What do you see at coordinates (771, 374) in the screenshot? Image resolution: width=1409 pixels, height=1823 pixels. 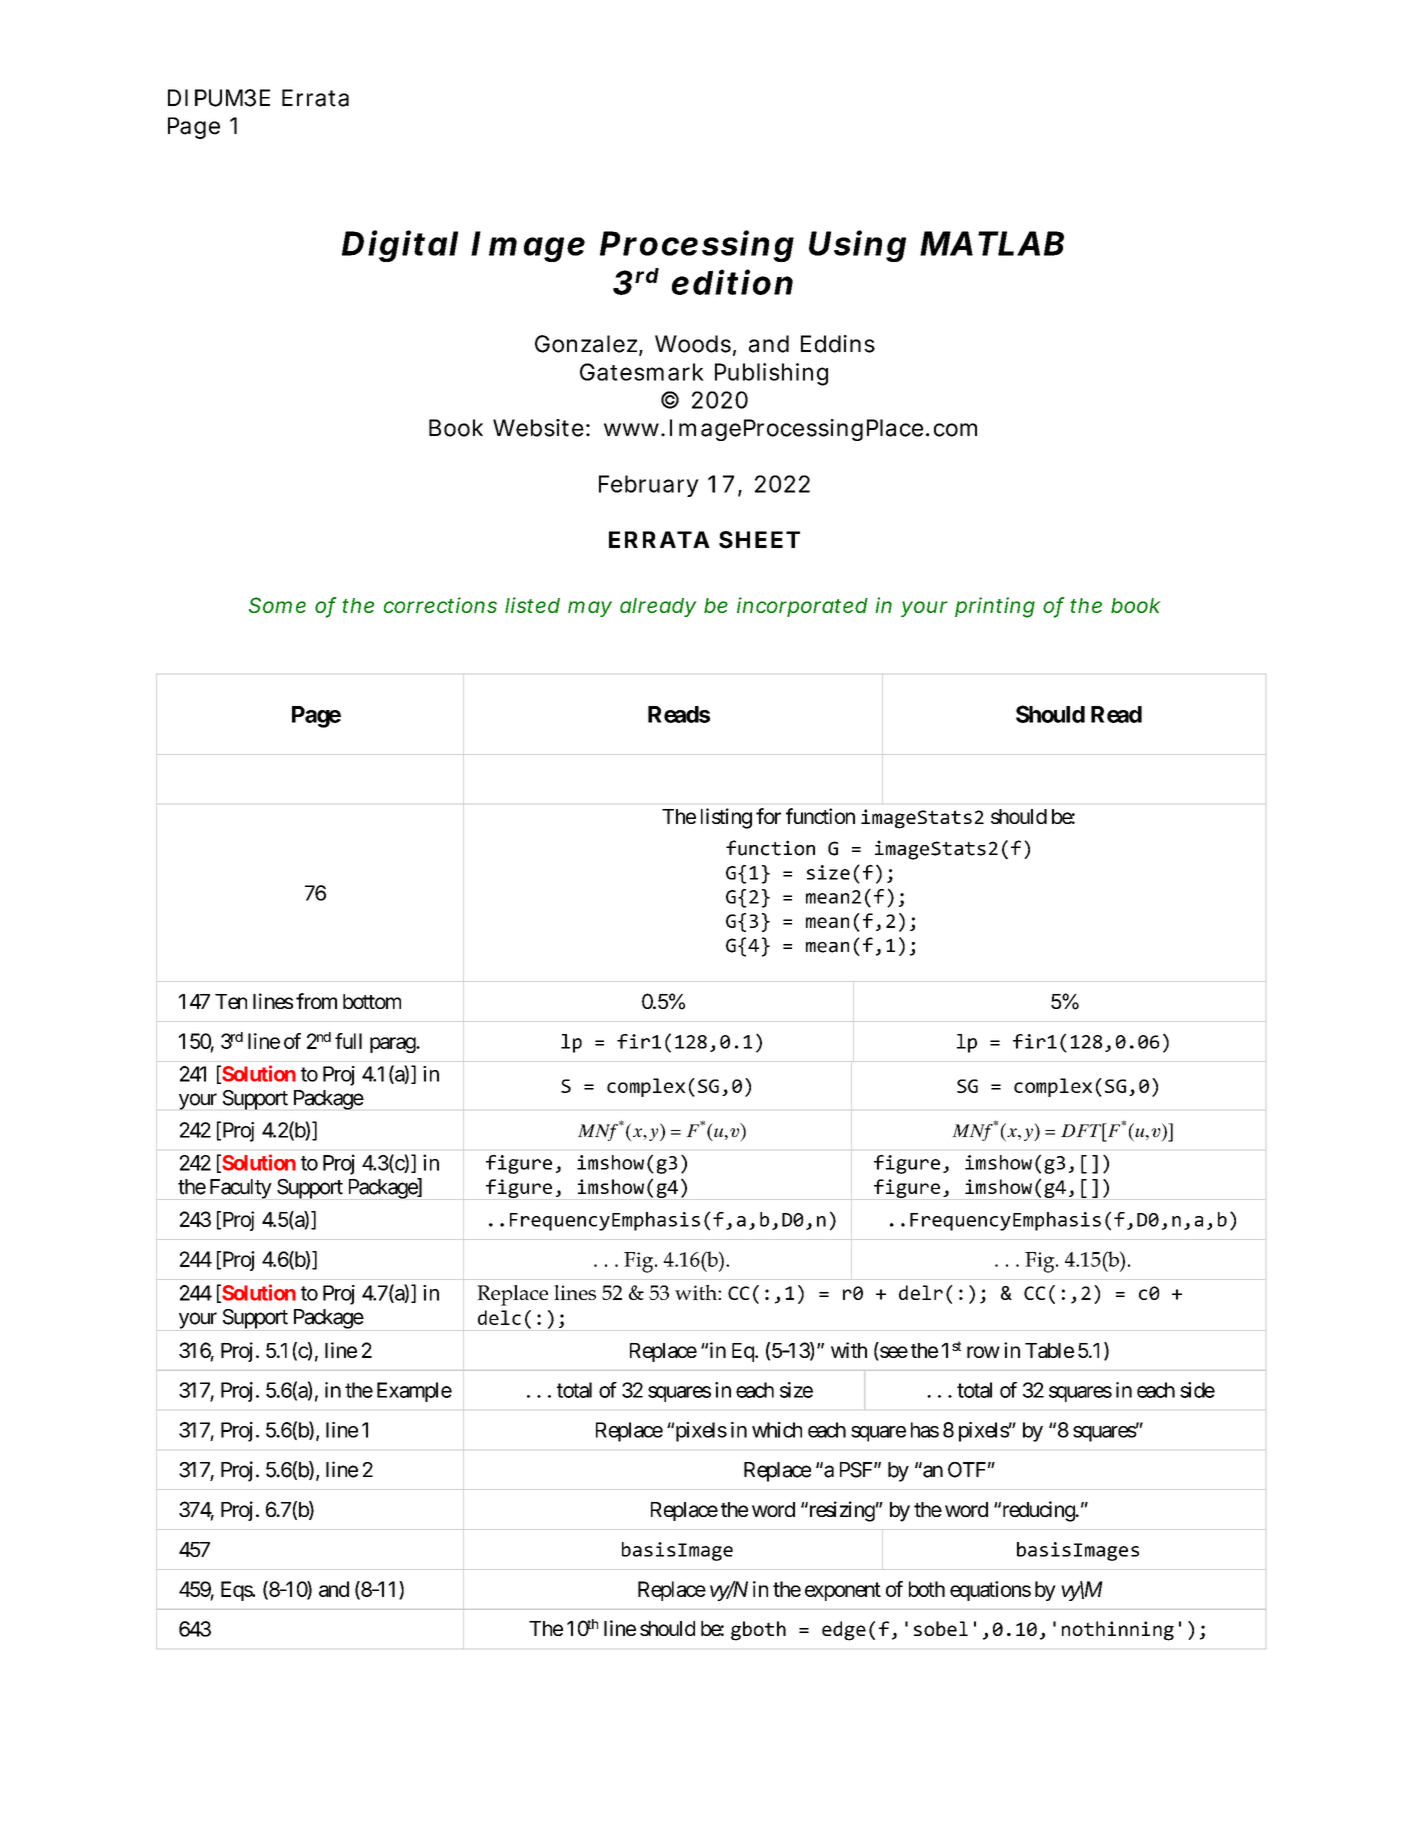 I see `Publishing` at bounding box center [771, 374].
